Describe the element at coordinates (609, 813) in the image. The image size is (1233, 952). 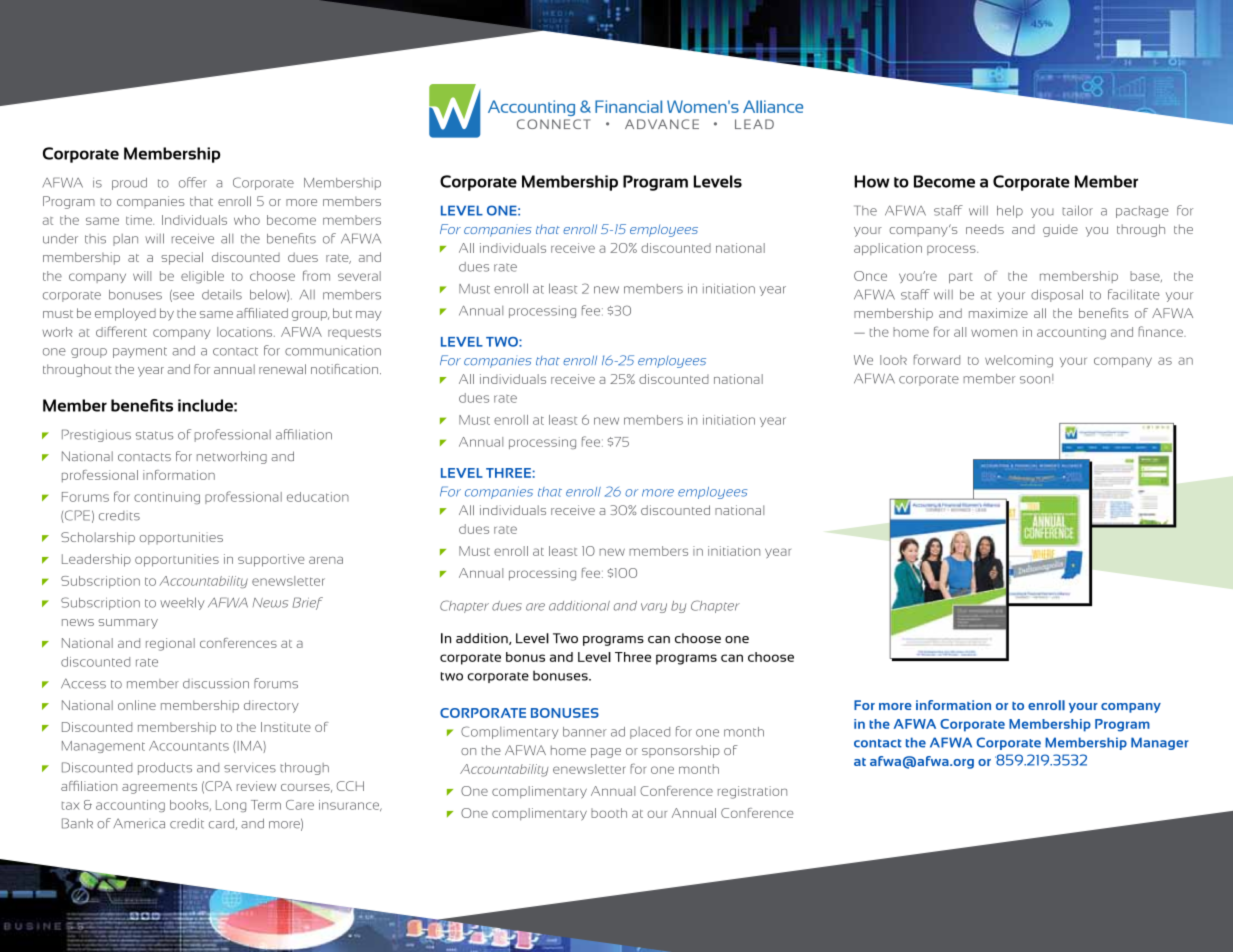
I see `booth` at that location.
